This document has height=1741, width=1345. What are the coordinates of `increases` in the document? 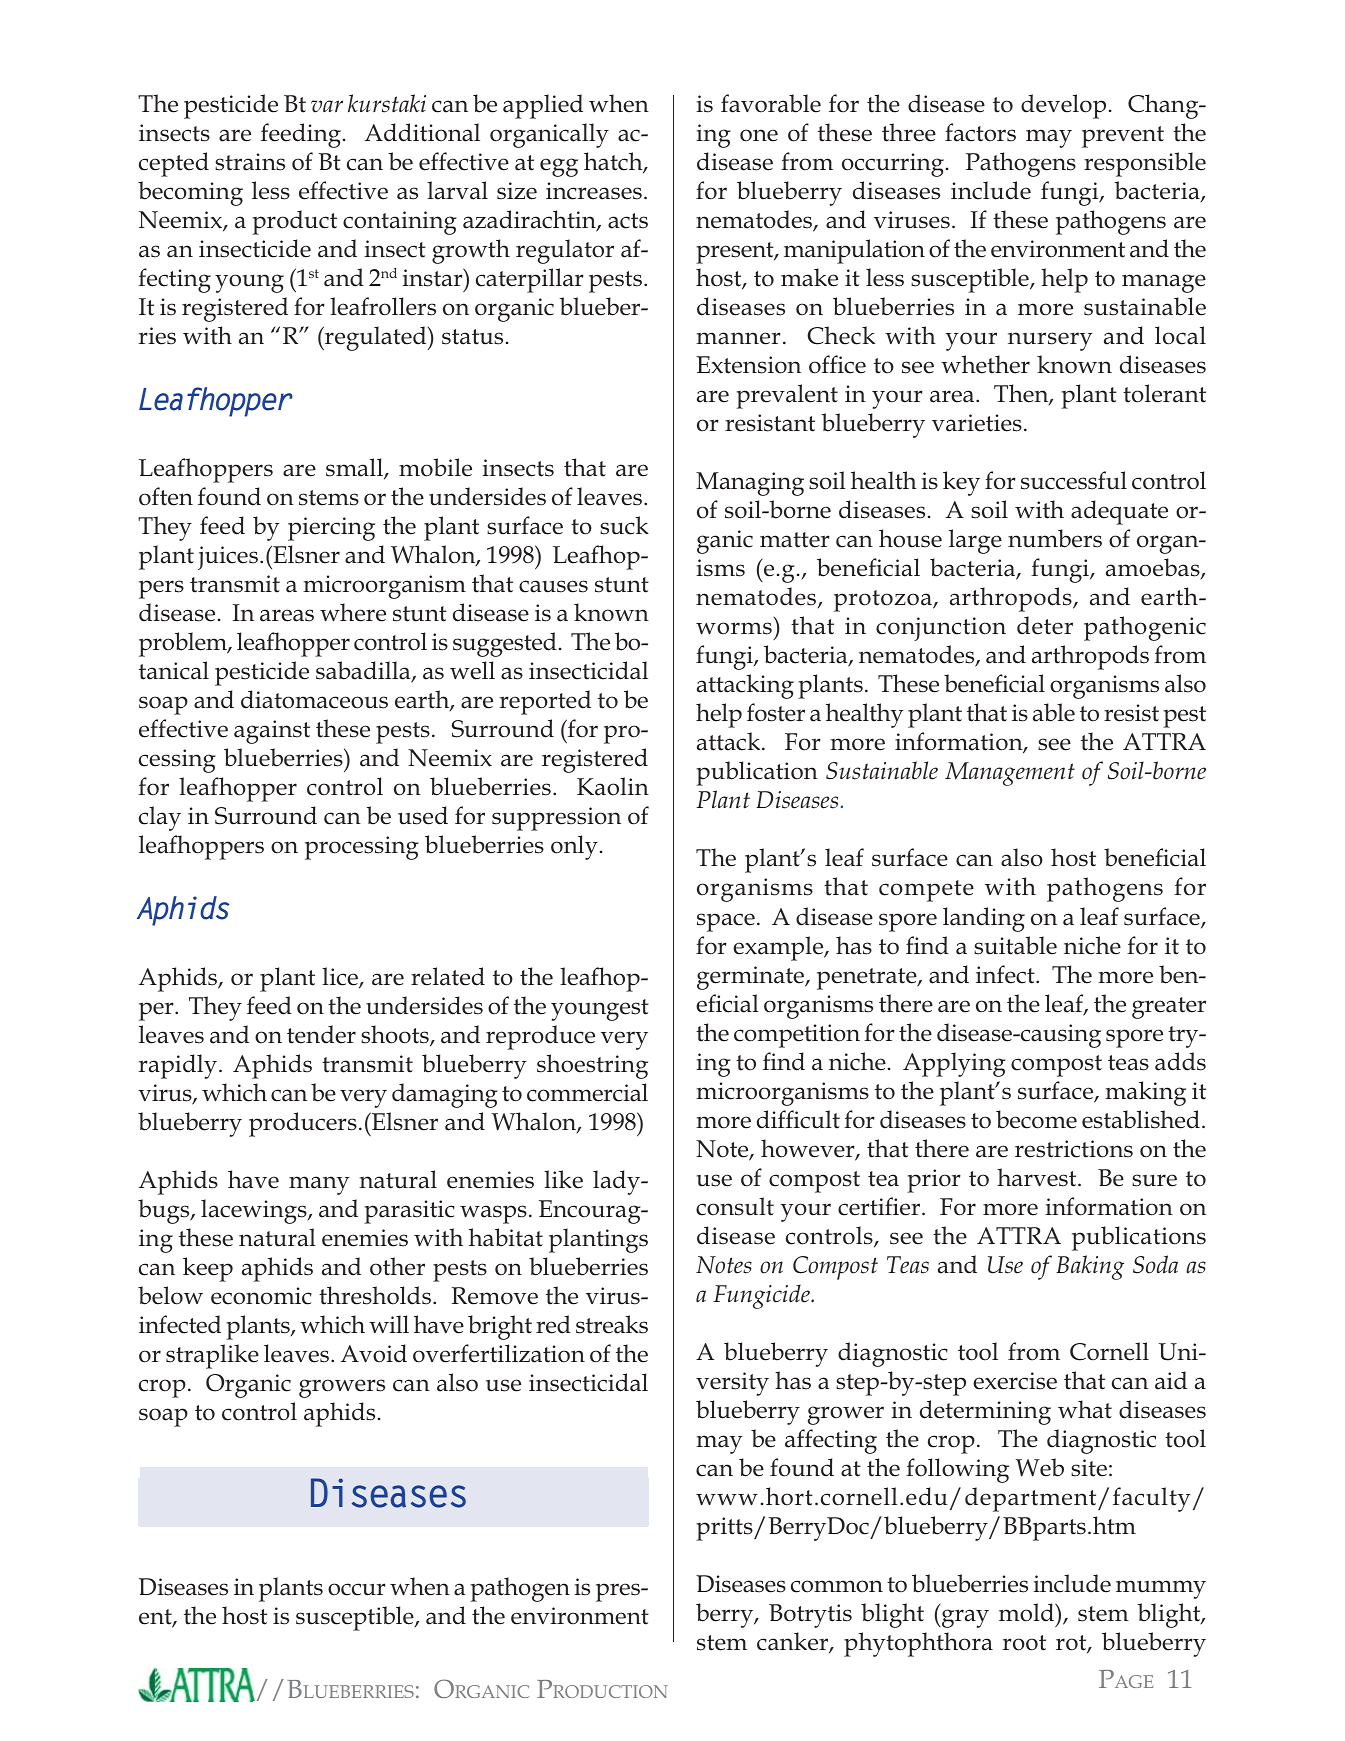 It's located at (594, 191).
